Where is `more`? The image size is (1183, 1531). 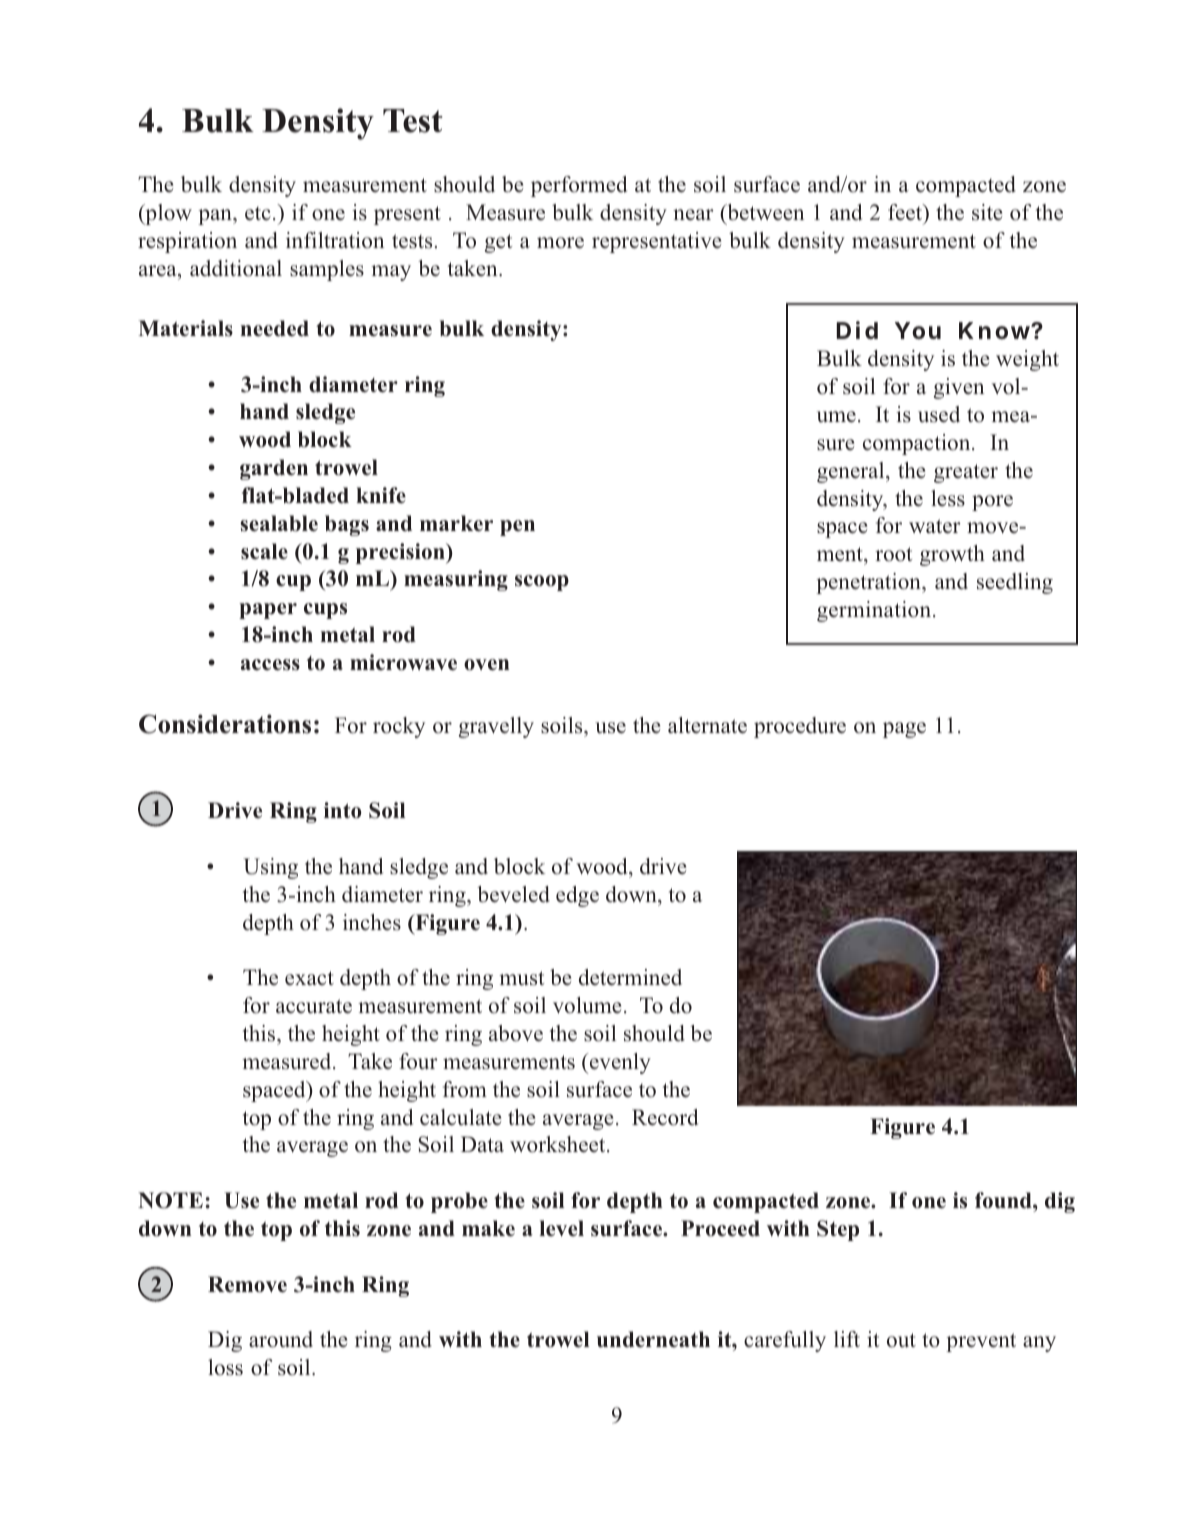
more is located at coordinates (560, 243).
